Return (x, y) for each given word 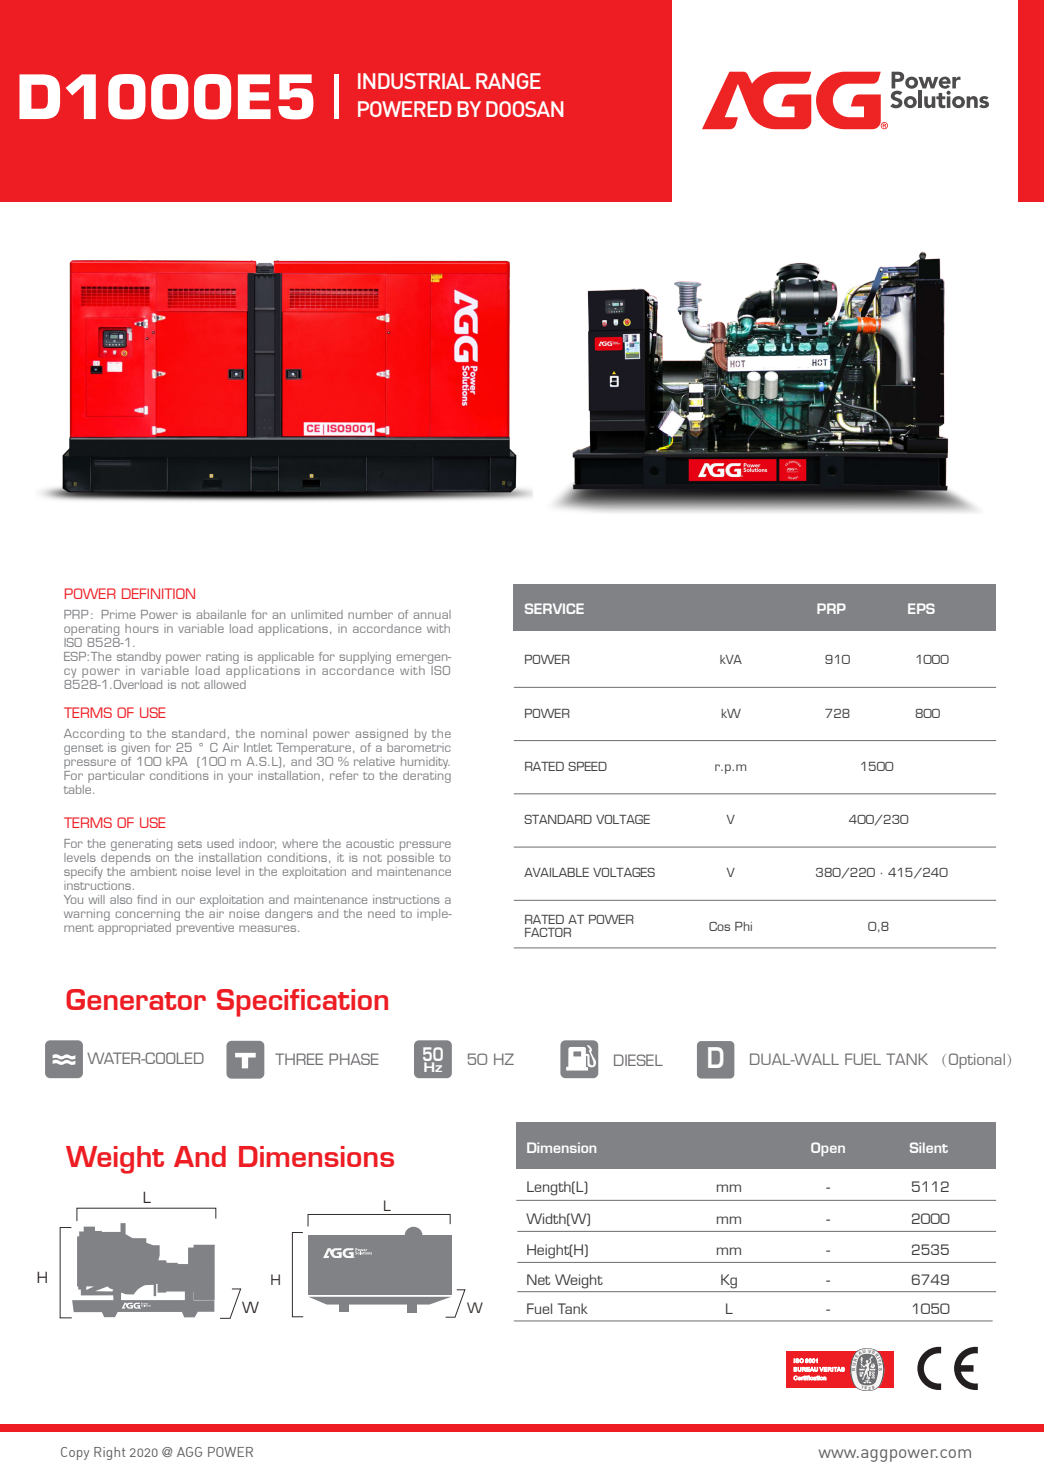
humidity (425, 764)
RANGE (508, 81)
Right (109, 1453)
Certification (810, 1378)
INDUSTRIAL (414, 81)
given (136, 750)
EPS (921, 608)
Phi (743, 926)
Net (538, 1279)
